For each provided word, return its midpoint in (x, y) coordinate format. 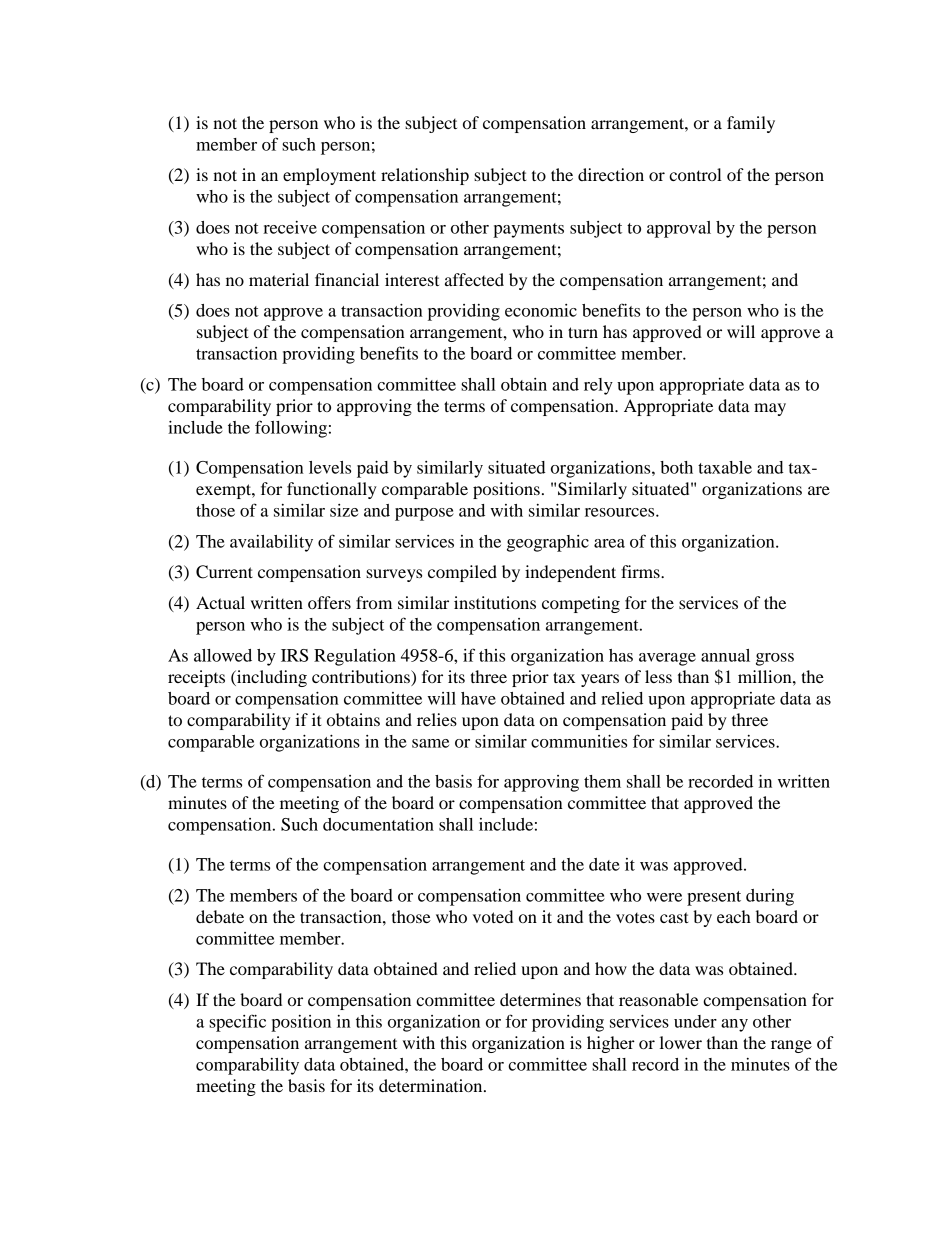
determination (432, 1085)
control (695, 174)
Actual (220, 602)
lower (681, 1042)
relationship (425, 176)
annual (725, 655)
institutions (495, 602)
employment (329, 176)
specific (237, 1023)
